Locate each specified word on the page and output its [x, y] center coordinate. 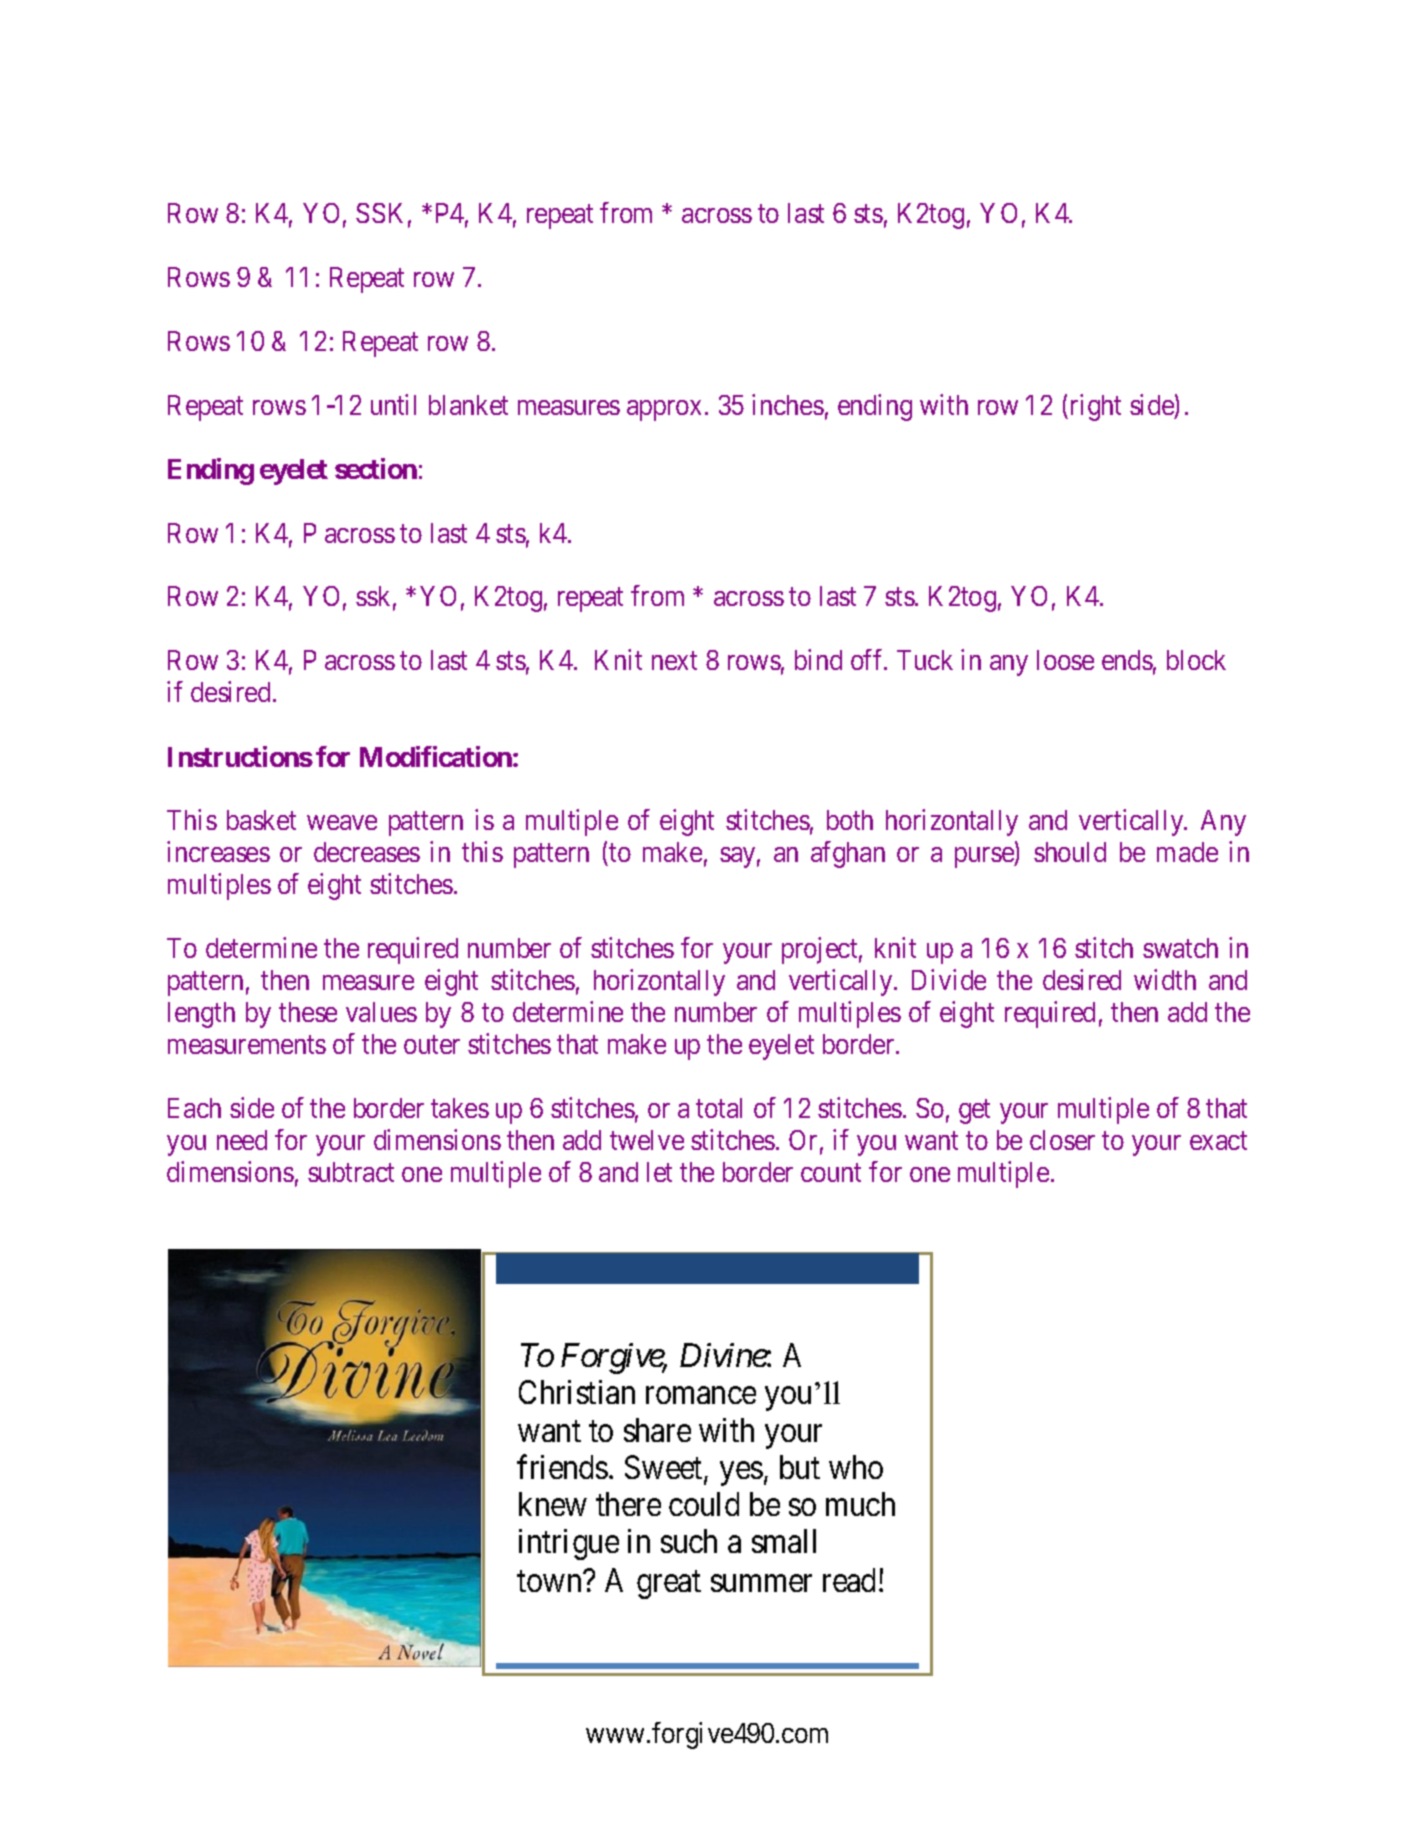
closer [1062, 1140]
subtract [351, 1172]
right [1096, 407]
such [689, 1541]
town [550, 1581]
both [850, 820]
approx [664, 410]
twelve [647, 1140]
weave [342, 822]
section [376, 468]
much [860, 1504]
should [1070, 852]
